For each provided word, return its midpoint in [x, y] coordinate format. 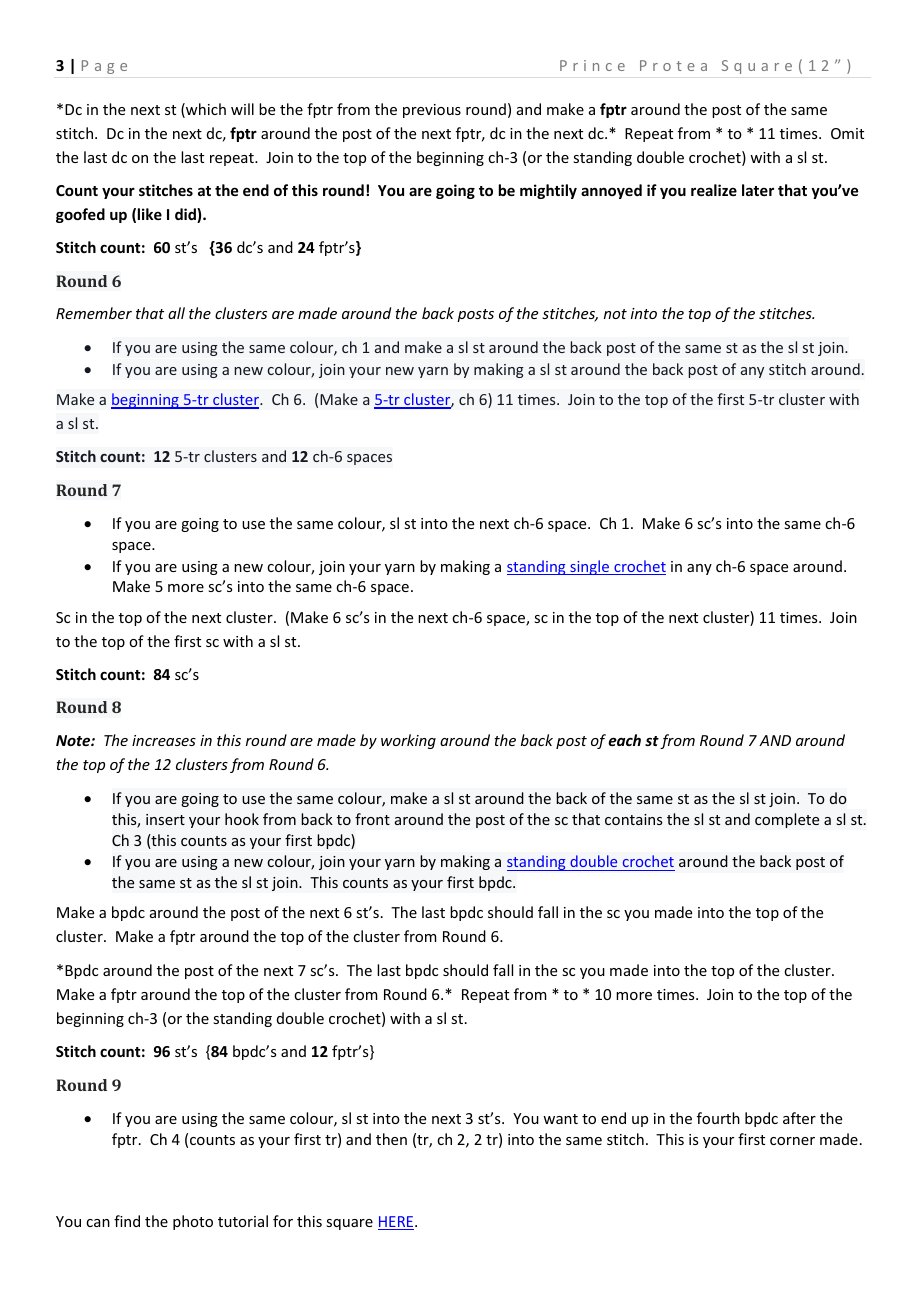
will [242, 109]
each [624, 740]
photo [193, 1222]
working [408, 741]
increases [164, 740]
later [758, 190]
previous [432, 111]
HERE [397, 1223]
